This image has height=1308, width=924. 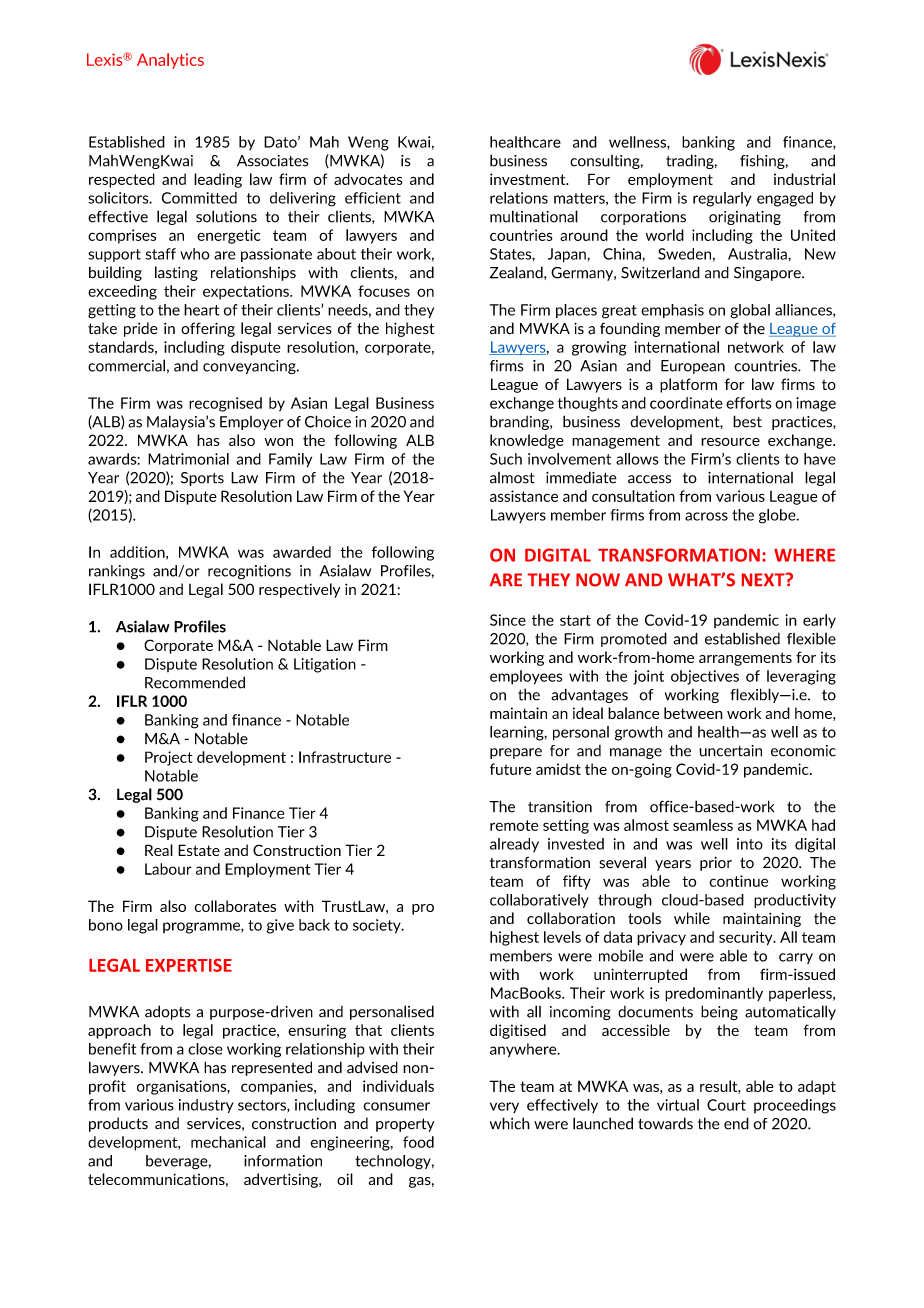 What do you see at coordinates (750, 311) in the image?
I see `global` at bounding box center [750, 311].
